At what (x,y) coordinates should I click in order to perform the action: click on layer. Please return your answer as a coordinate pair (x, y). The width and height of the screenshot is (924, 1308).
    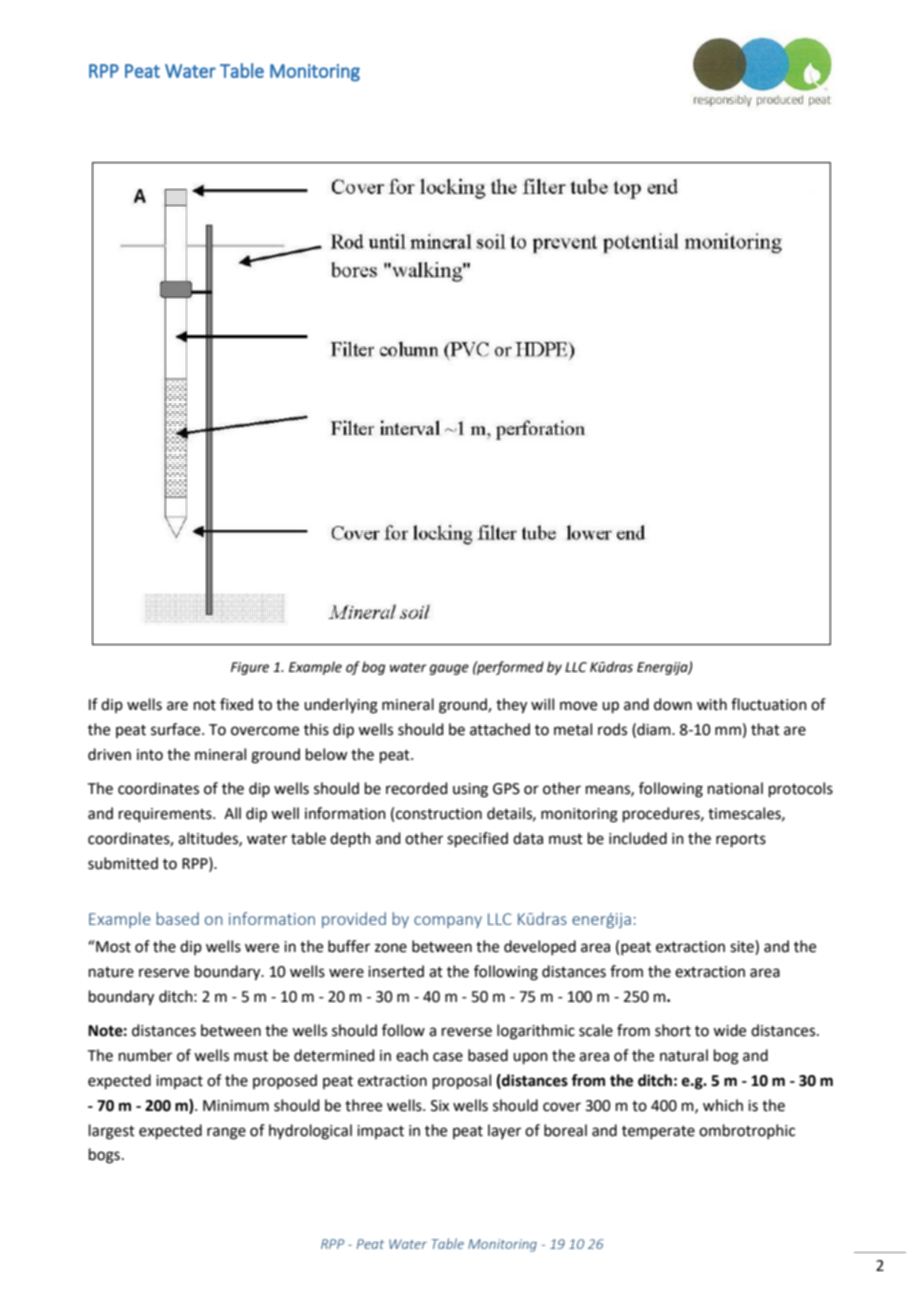
    Looking at the image, I should click on (504, 1131).
